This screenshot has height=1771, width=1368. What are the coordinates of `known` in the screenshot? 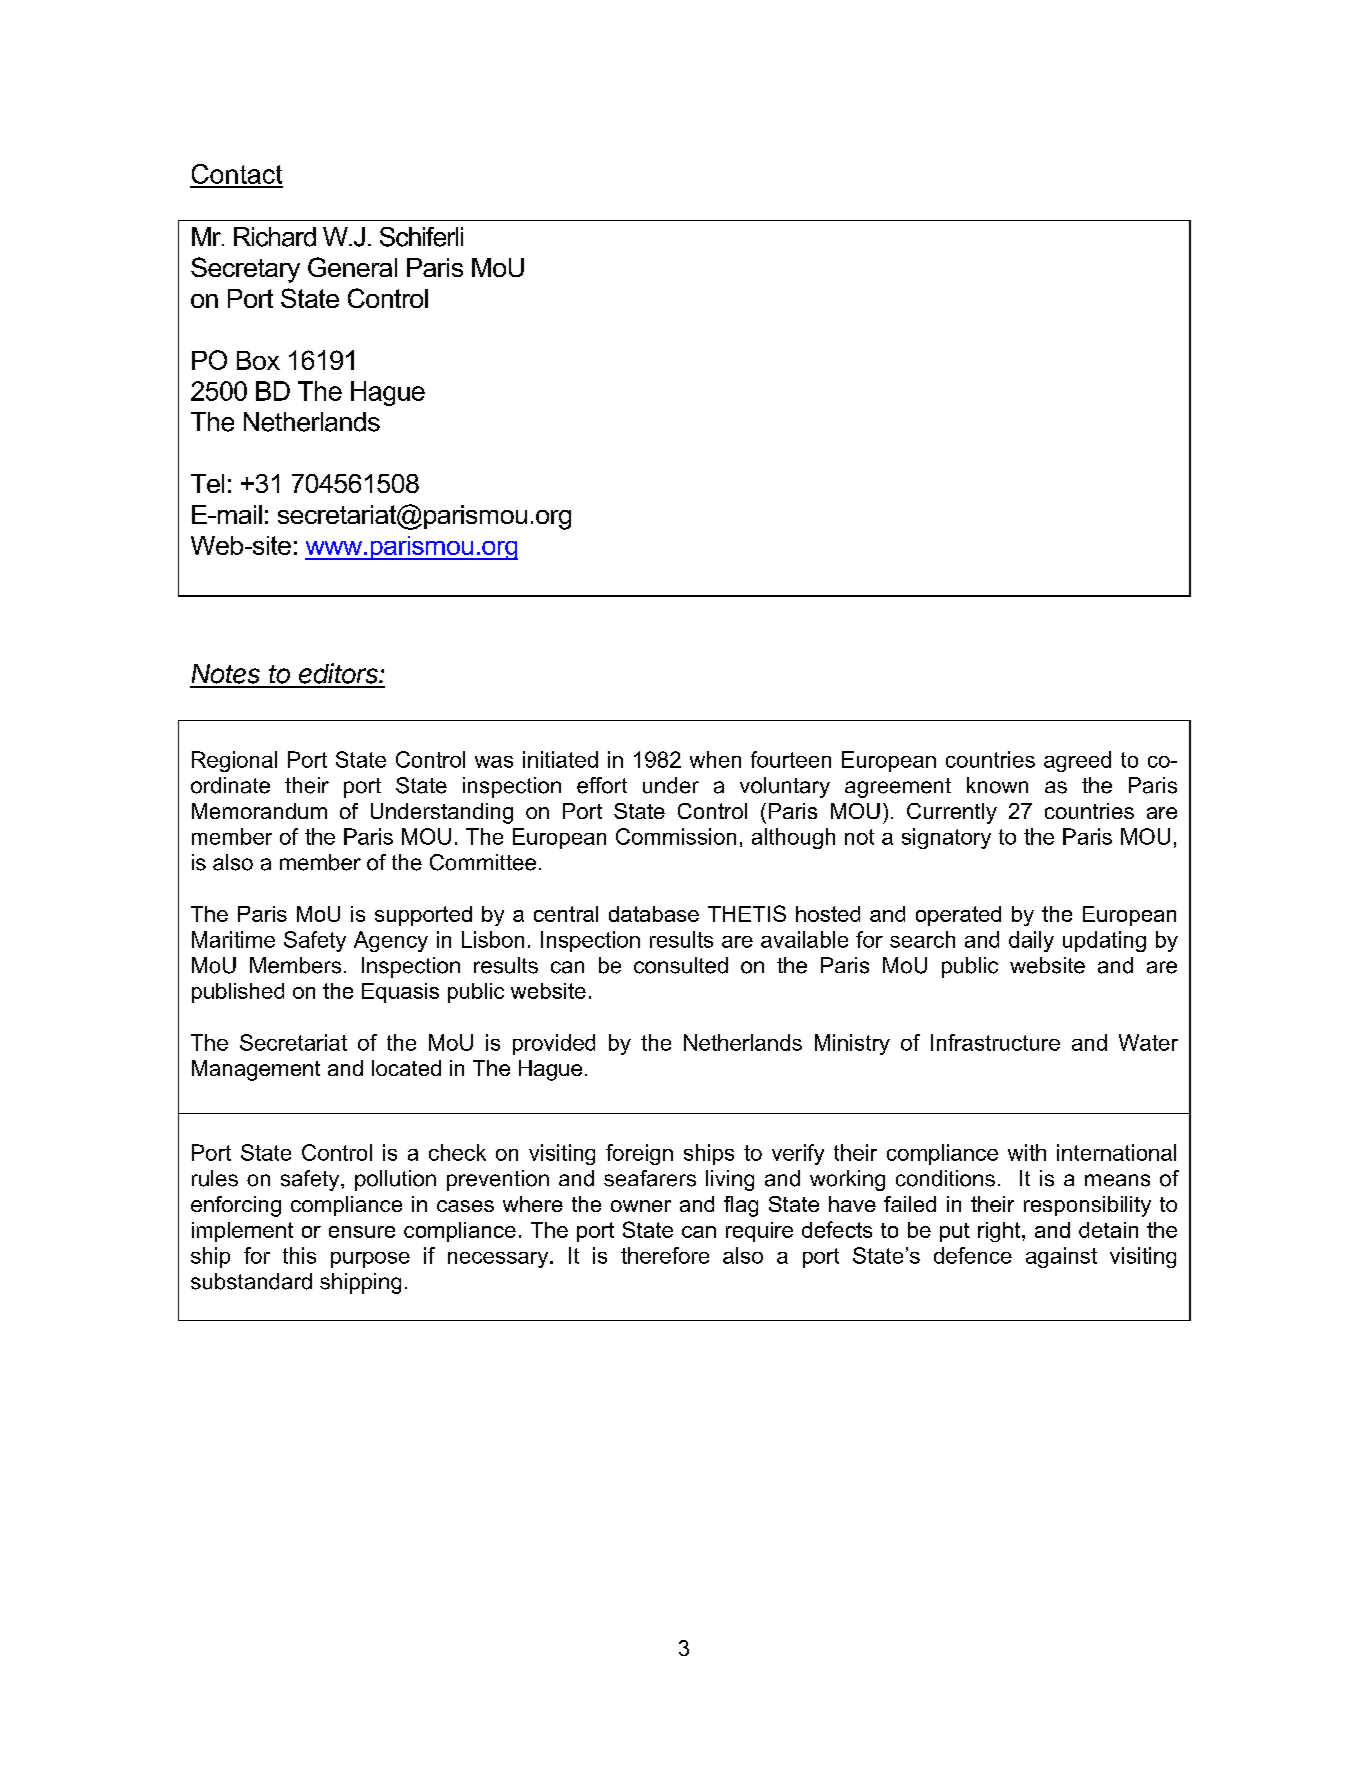 It's located at (997, 785).
